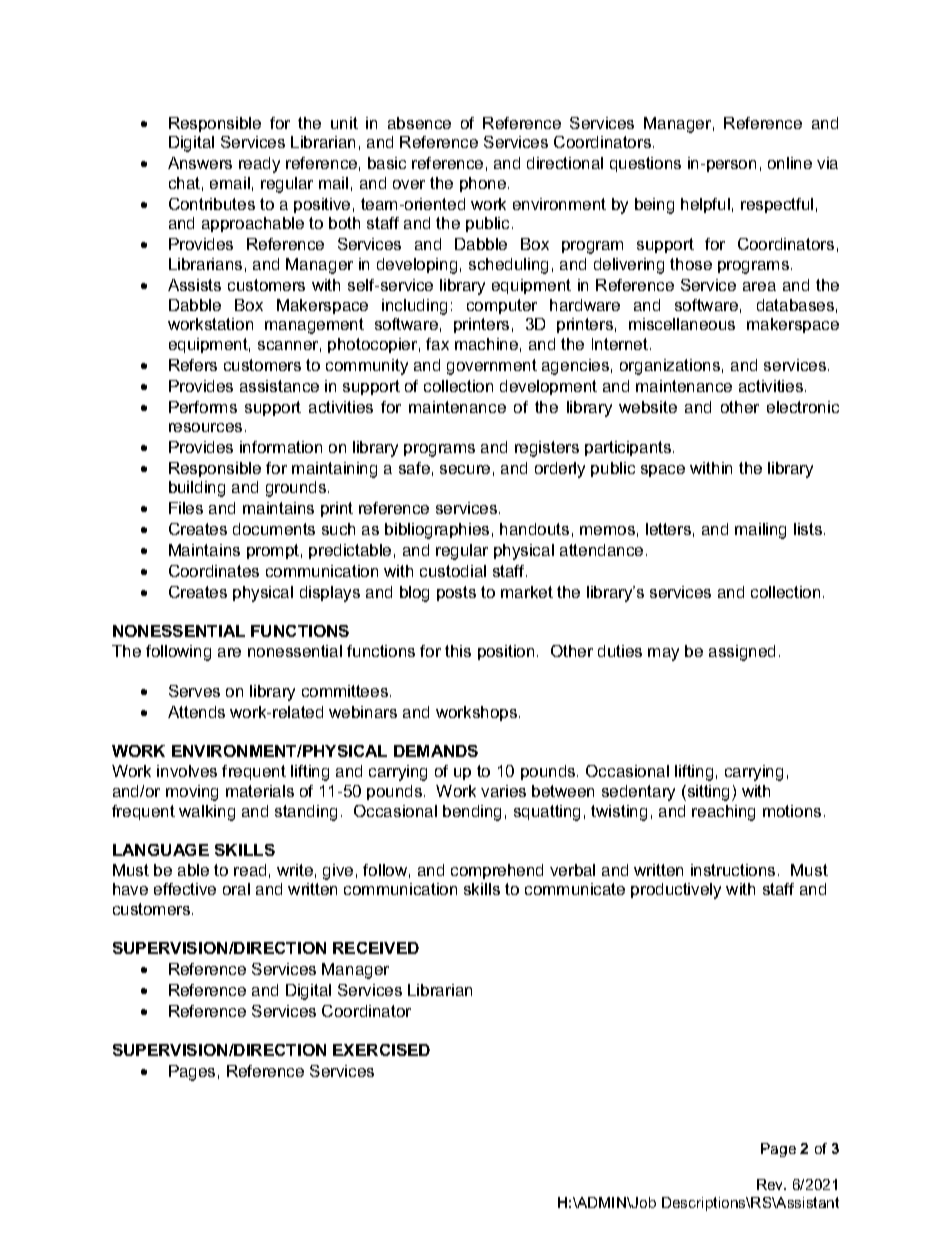 Image resolution: width=952 pixels, height=1233 pixels. I want to click on Answers, so click(200, 163).
